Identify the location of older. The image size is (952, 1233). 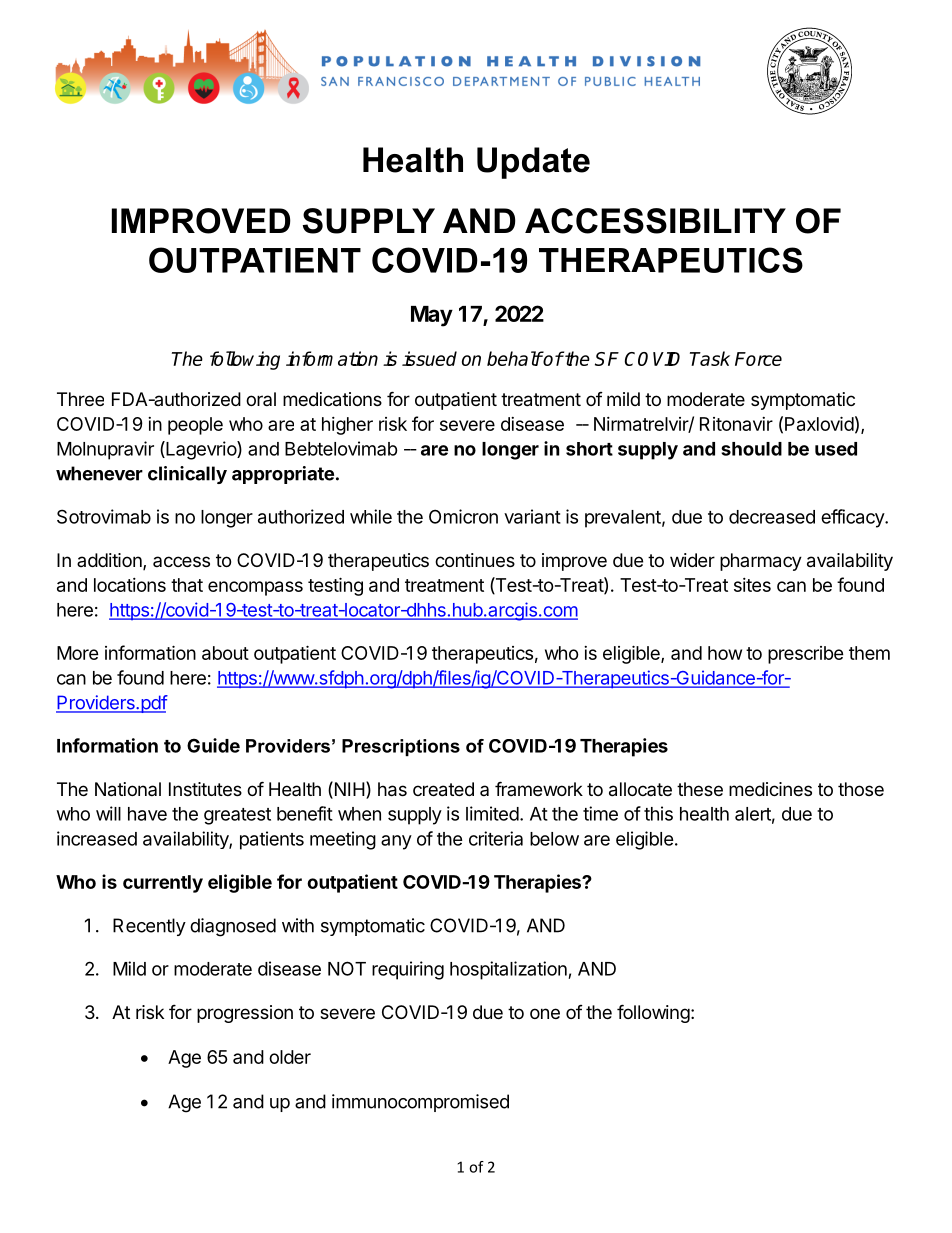
(290, 1057).
